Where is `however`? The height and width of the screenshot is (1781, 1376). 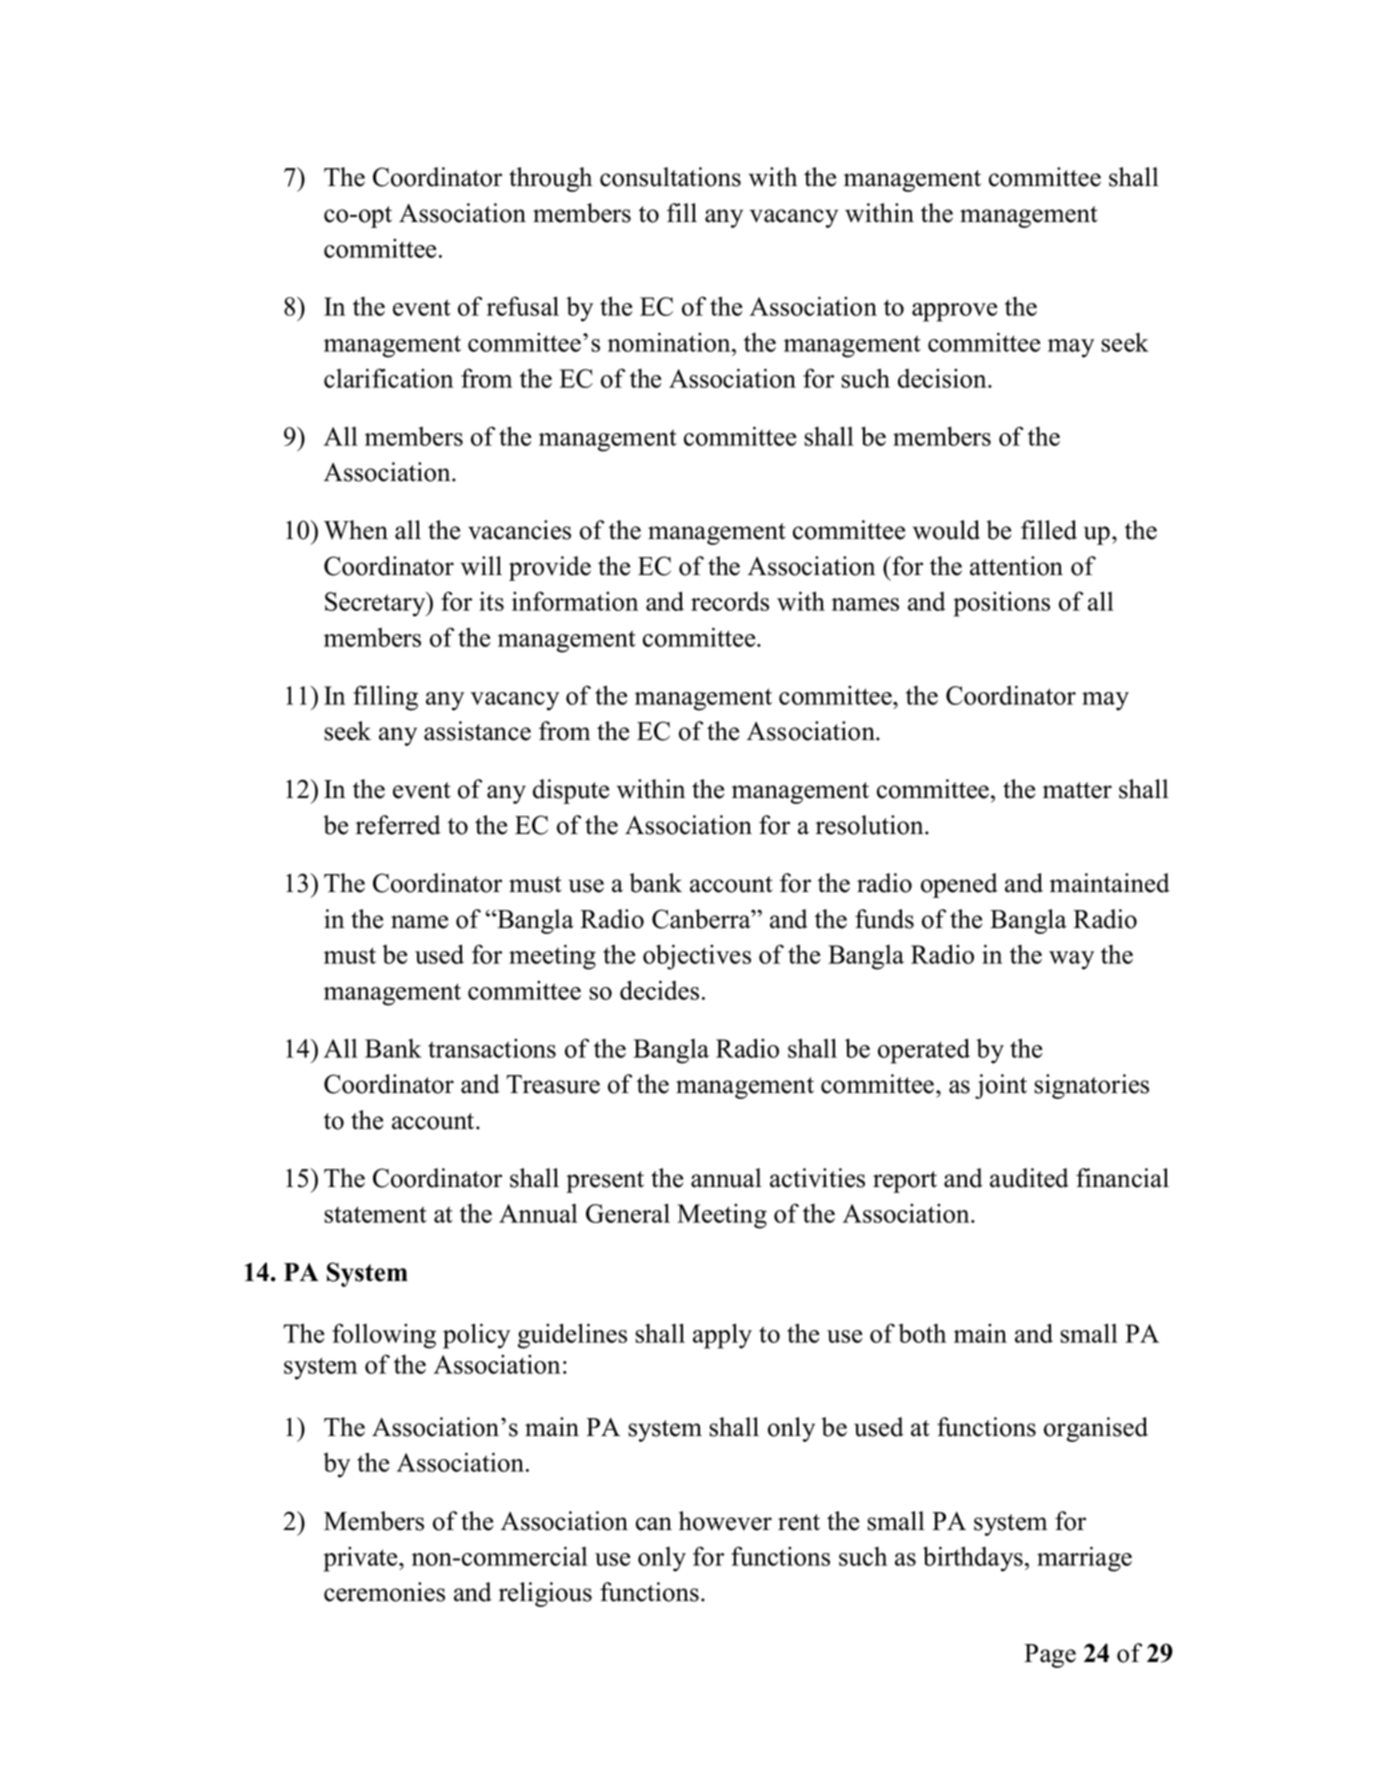
however is located at coordinates (725, 1521).
